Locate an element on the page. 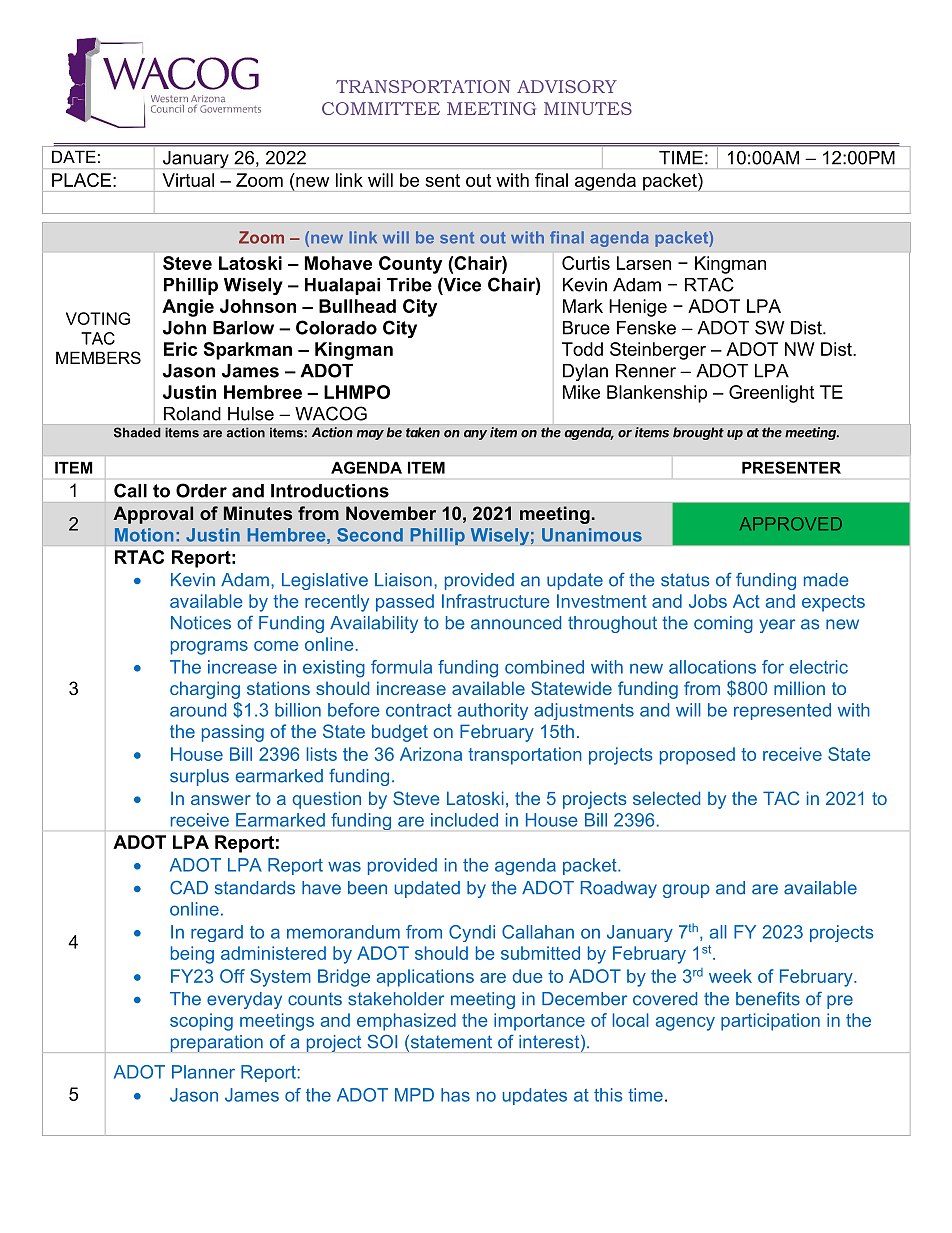 The height and width of the document is (1233, 952). ADVISORY is located at coordinates (567, 86).
